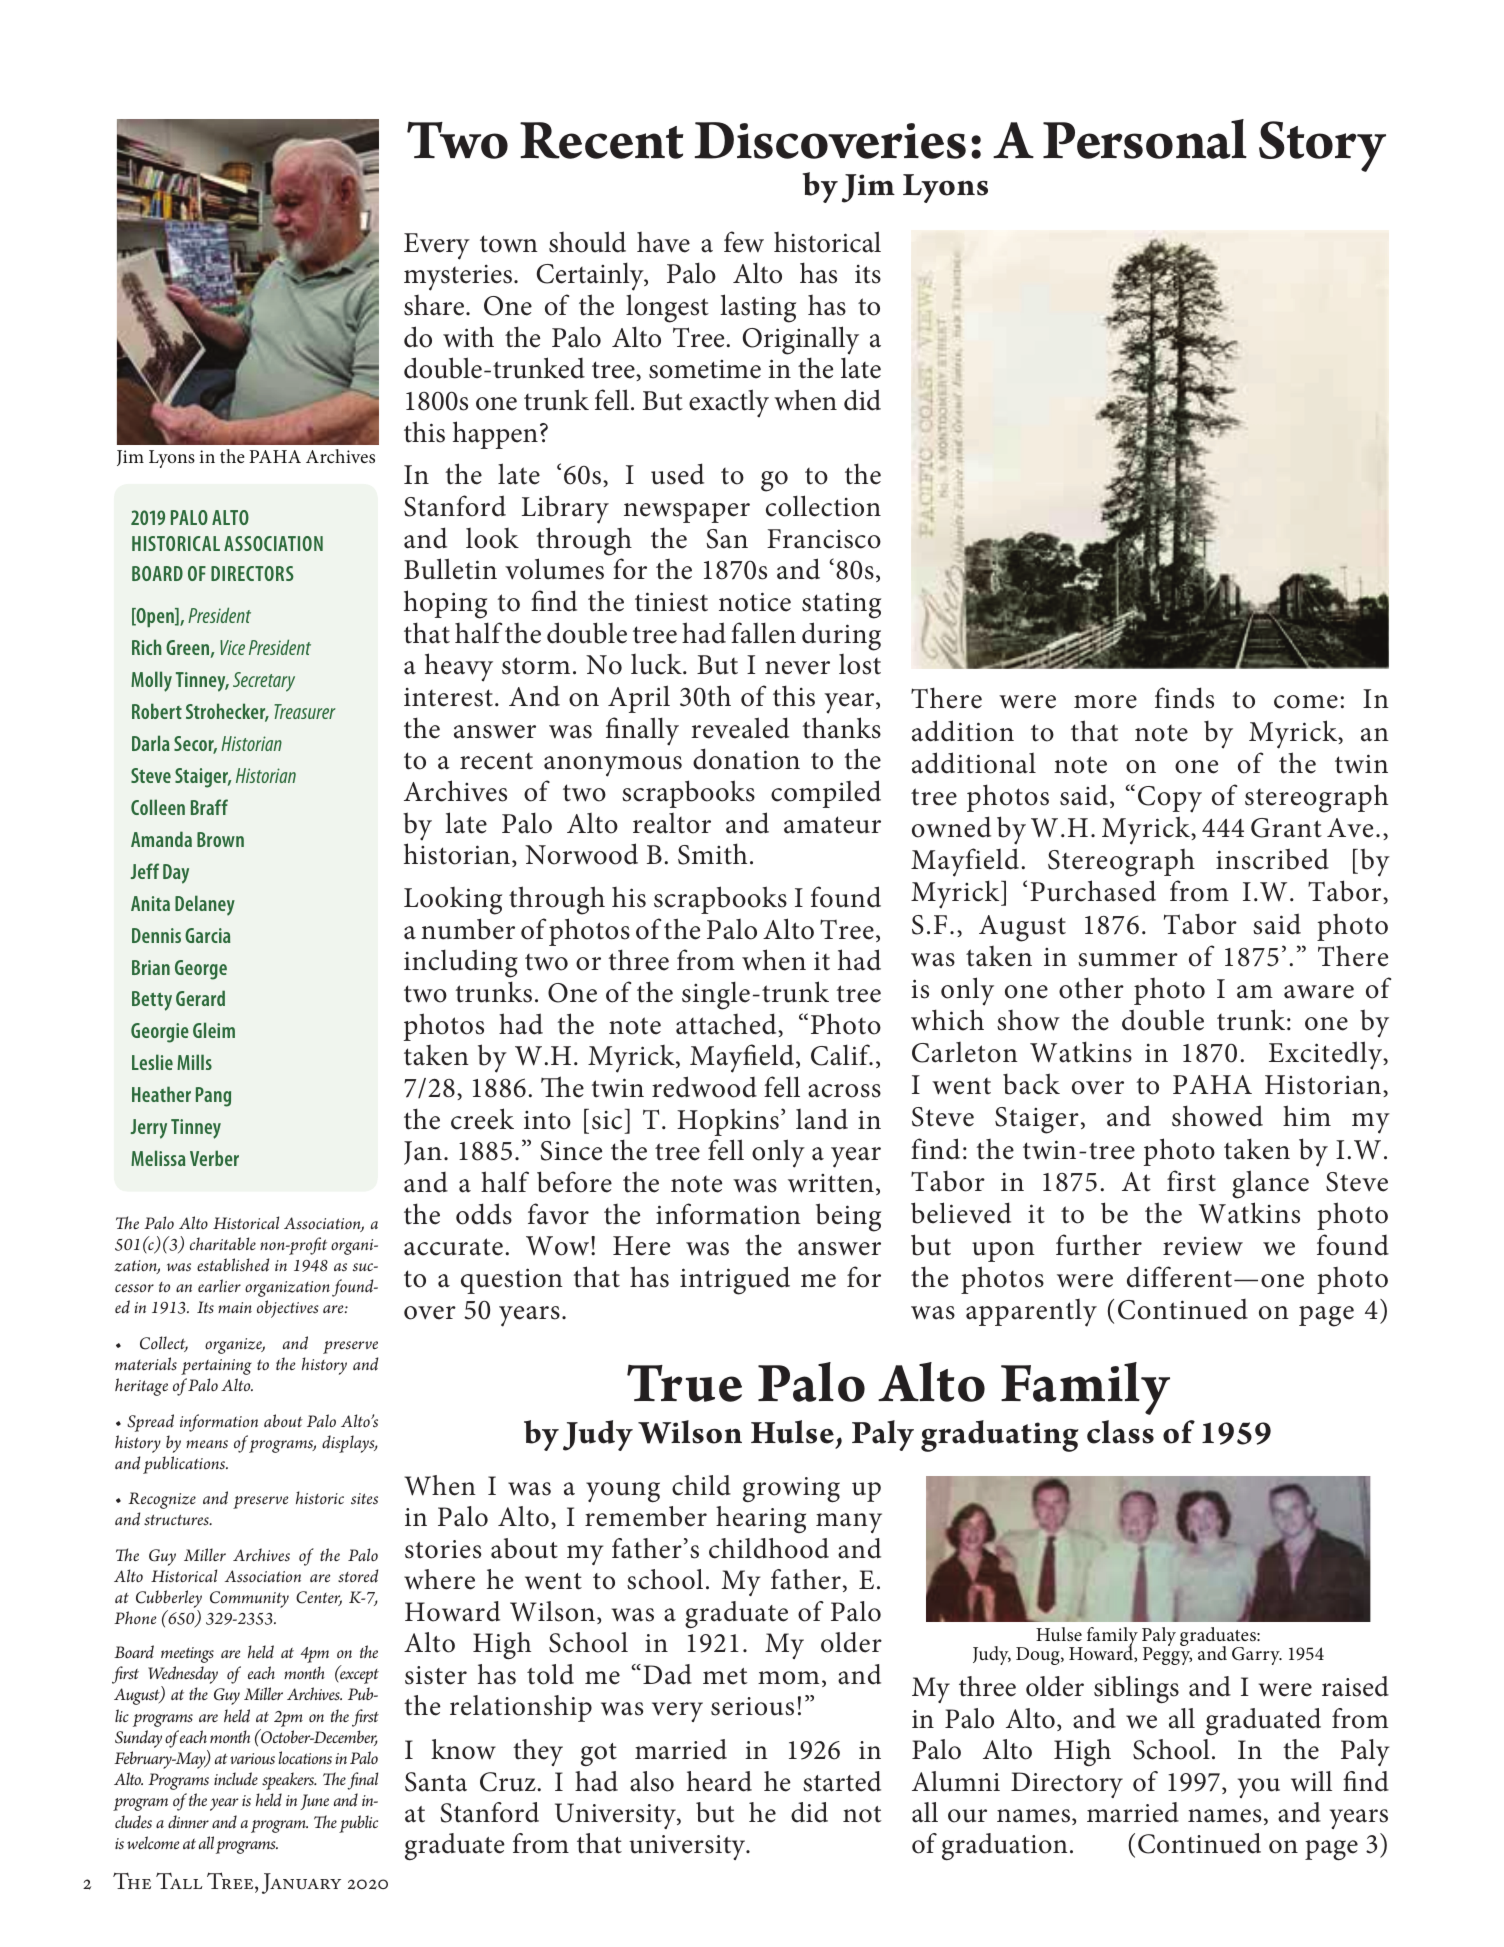 This document has height=1947, width=1504. I want to click on DIRECTORS, so click(252, 573).
